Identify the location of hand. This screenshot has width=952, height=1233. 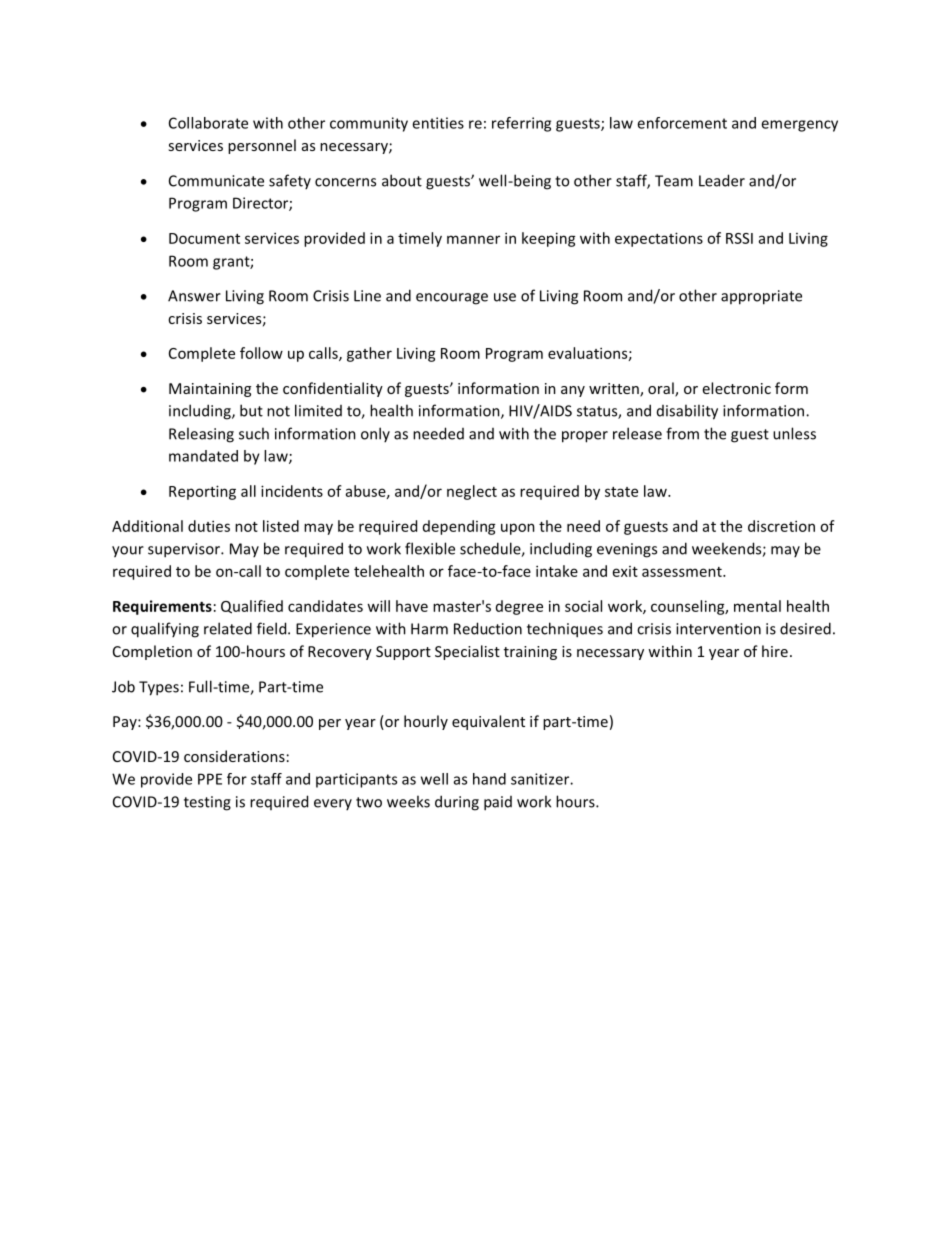
(489, 779).
